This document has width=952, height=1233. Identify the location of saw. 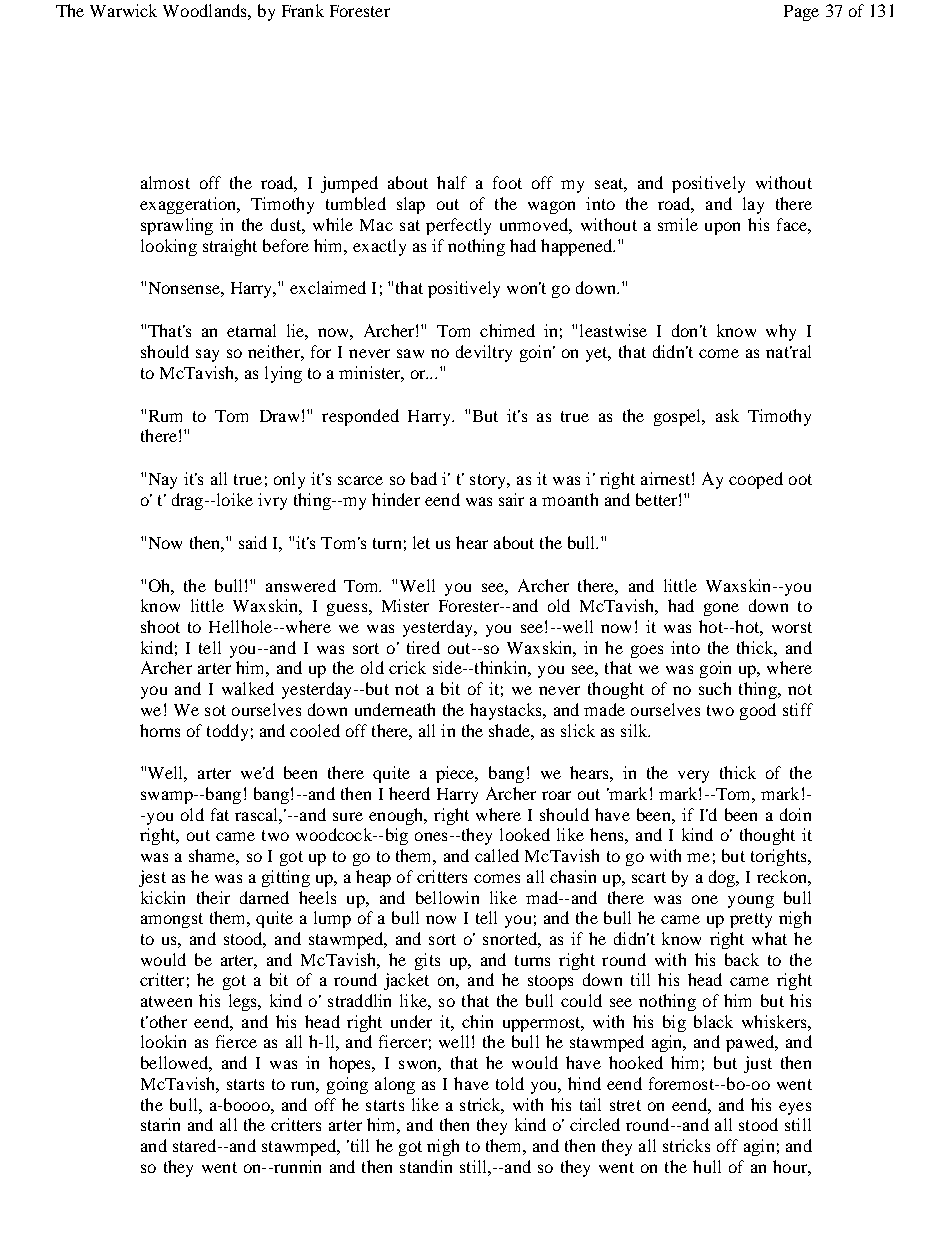
(410, 353).
